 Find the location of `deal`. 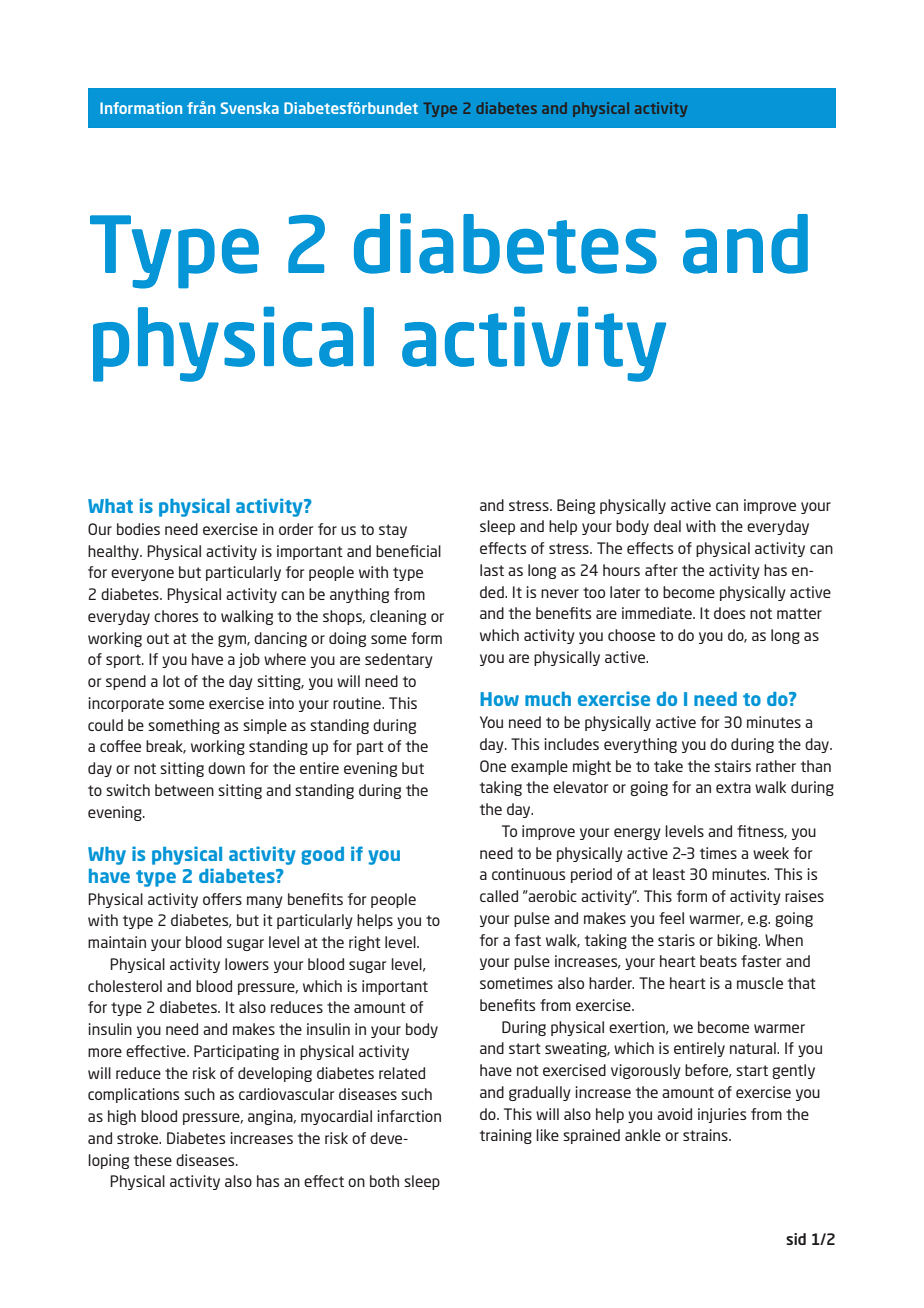

deal is located at coordinates (667, 526).
